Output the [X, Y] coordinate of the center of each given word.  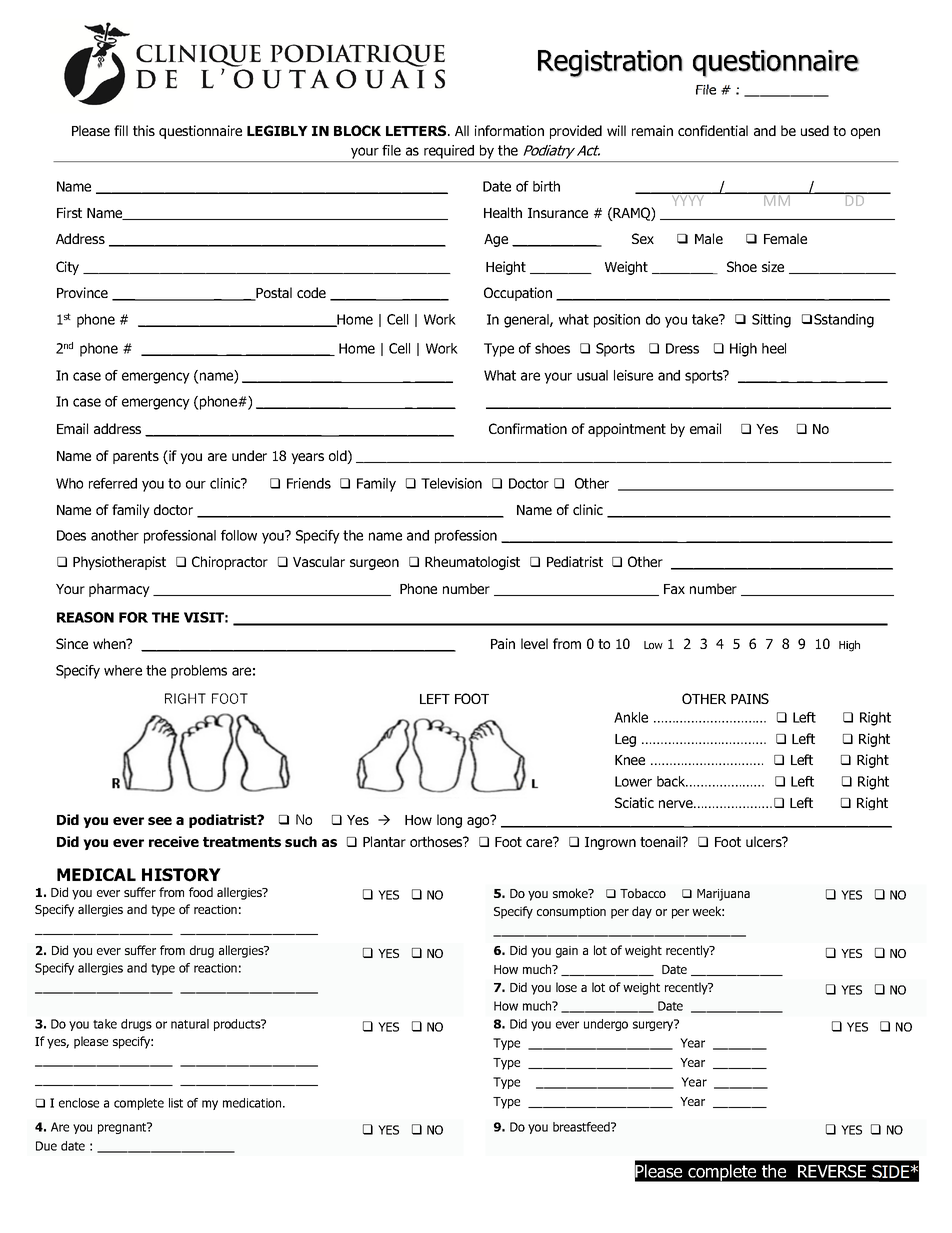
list [176, 1103]
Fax [674, 589]
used [815, 130]
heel [774, 348]
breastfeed [582, 1127]
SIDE [891, 1171]
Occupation [518, 294]
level [534, 643]
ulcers [765, 841]
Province [82, 292]
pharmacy [119, 590]
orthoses [437, 841]
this [144, 130]
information [509, 130]
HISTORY [181, 875]
